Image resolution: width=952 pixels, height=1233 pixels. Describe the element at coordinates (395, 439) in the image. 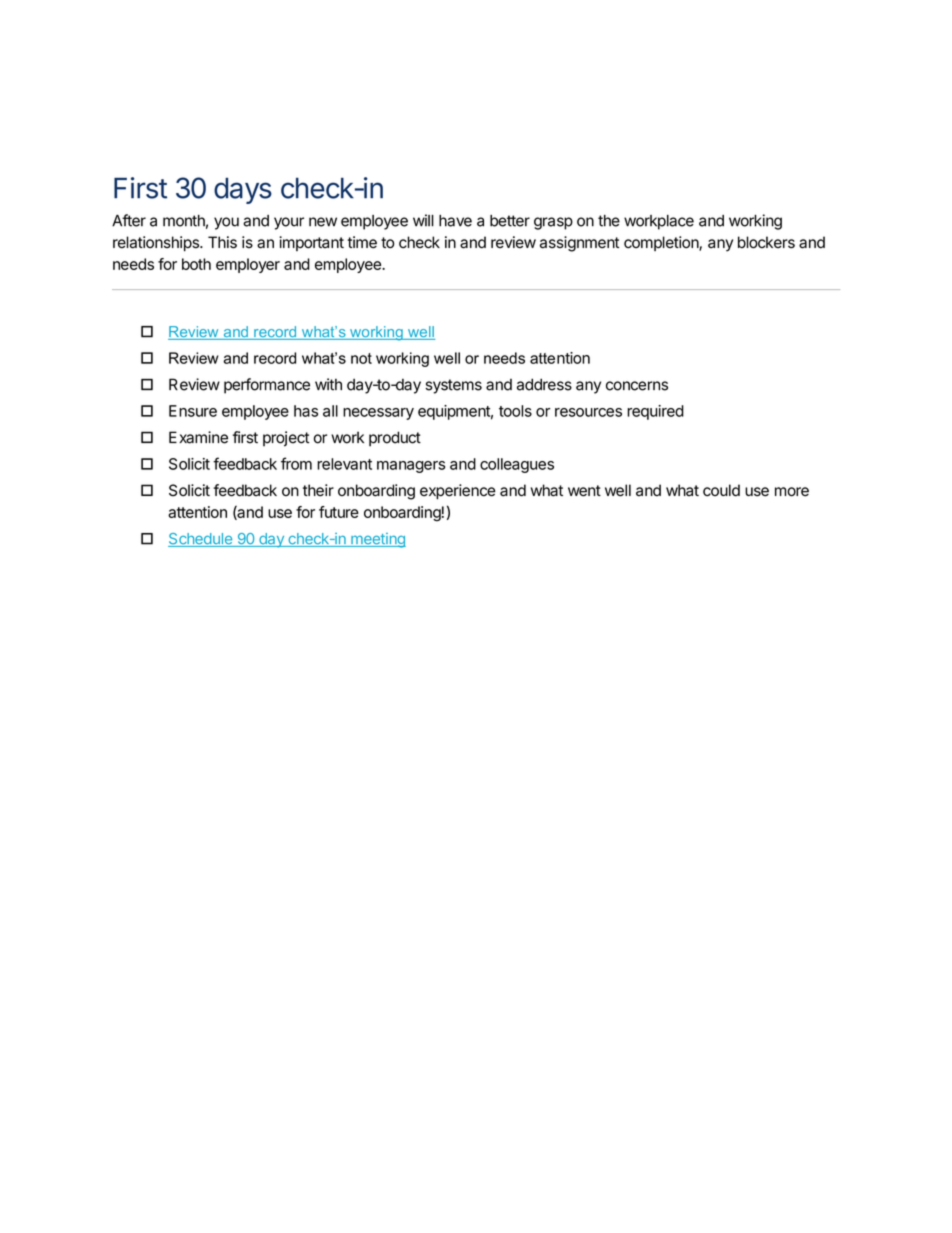

I see `product` at that location.
